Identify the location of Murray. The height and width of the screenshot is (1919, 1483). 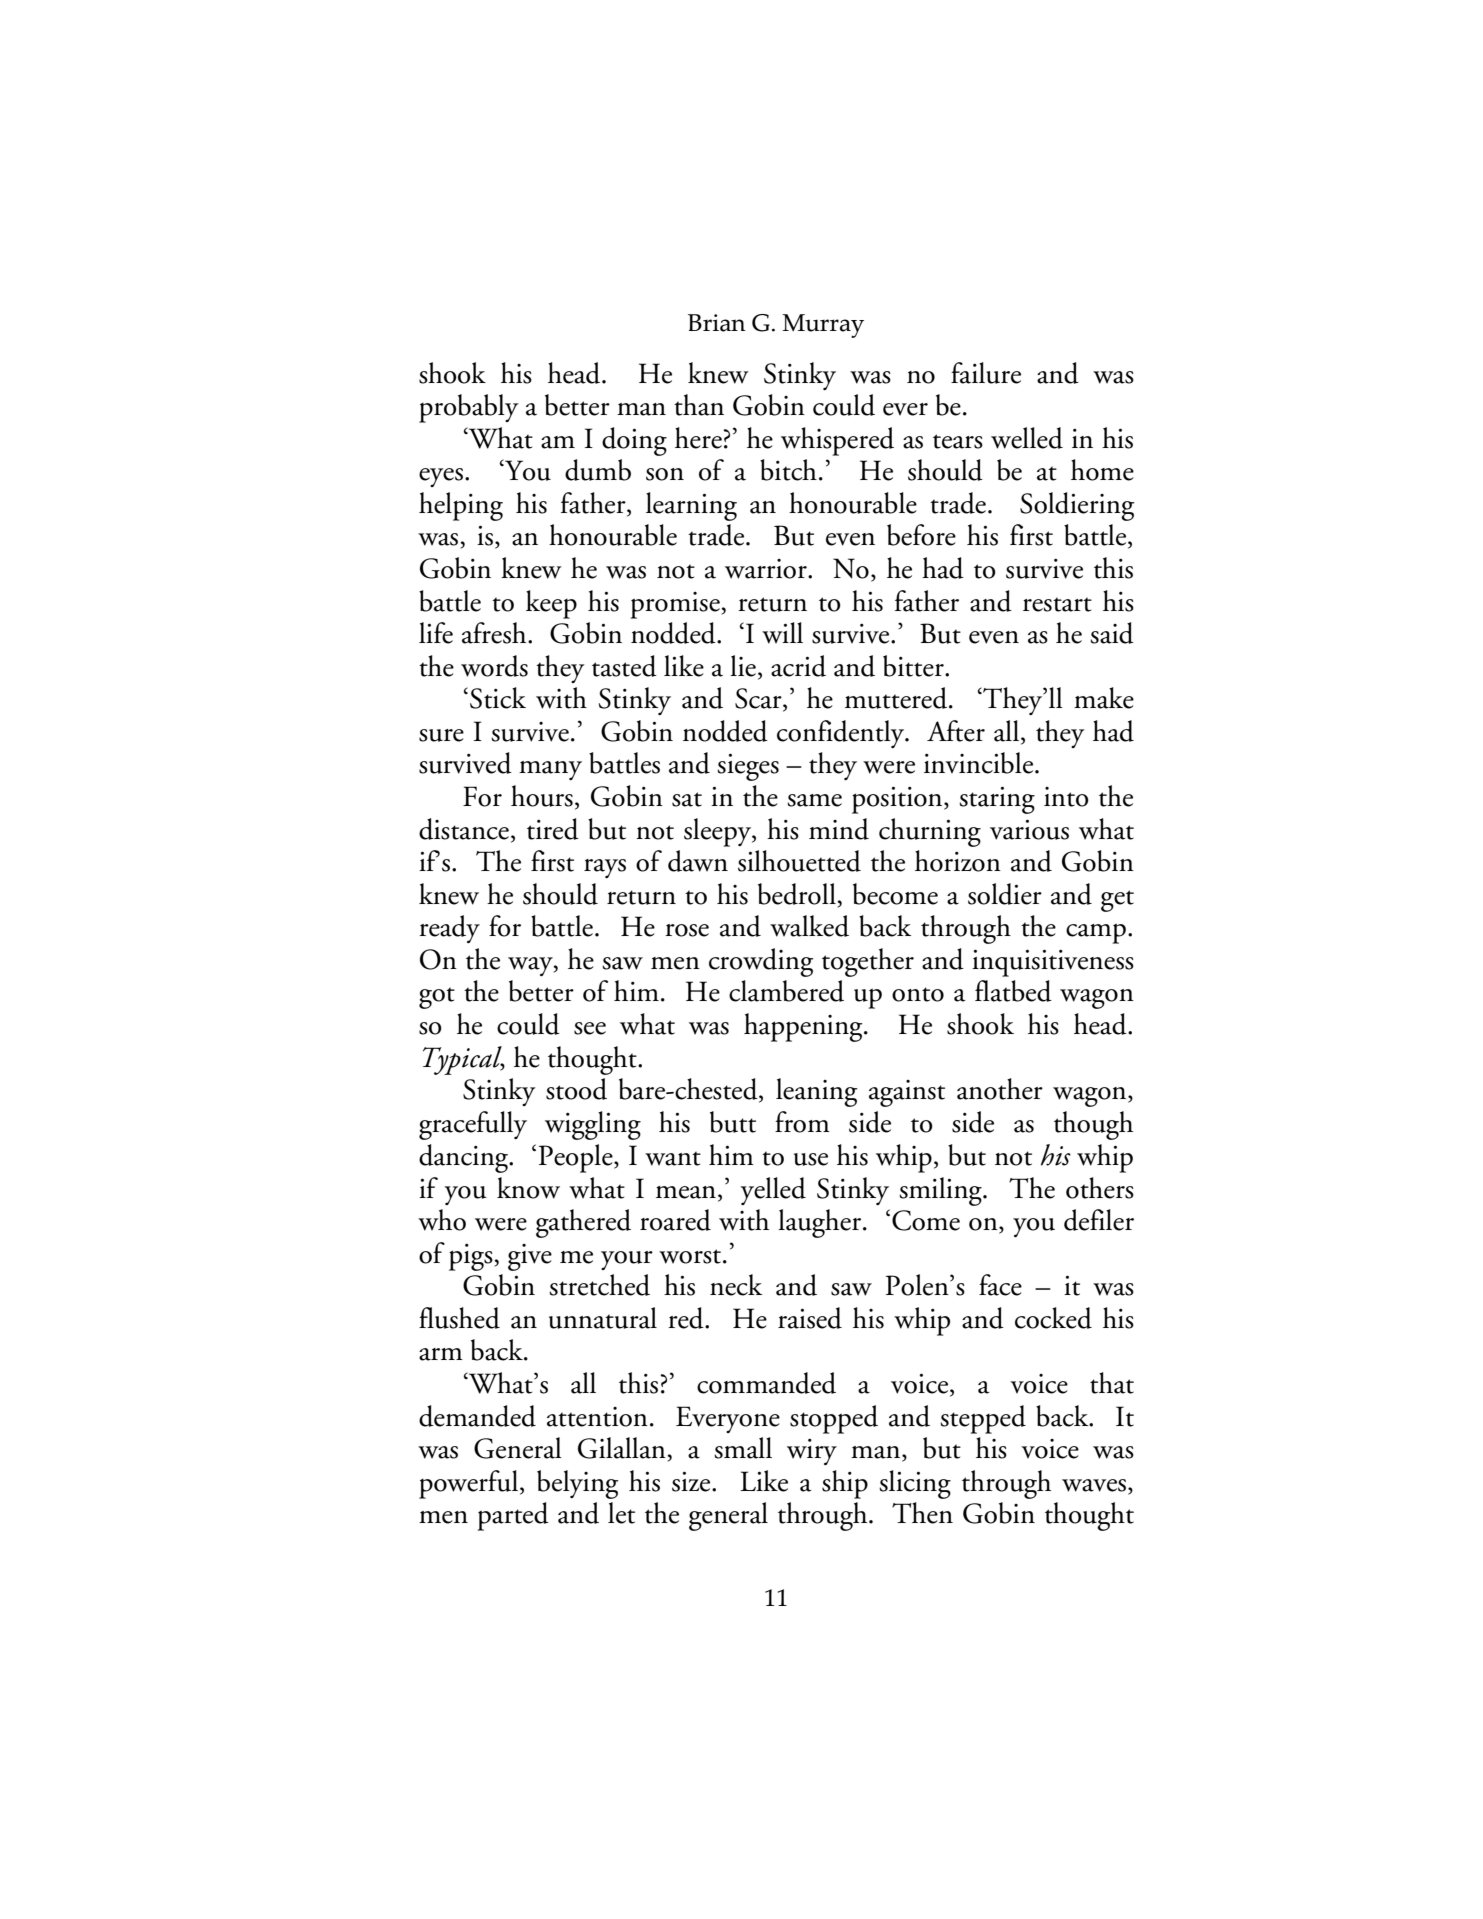
(823, 326).
